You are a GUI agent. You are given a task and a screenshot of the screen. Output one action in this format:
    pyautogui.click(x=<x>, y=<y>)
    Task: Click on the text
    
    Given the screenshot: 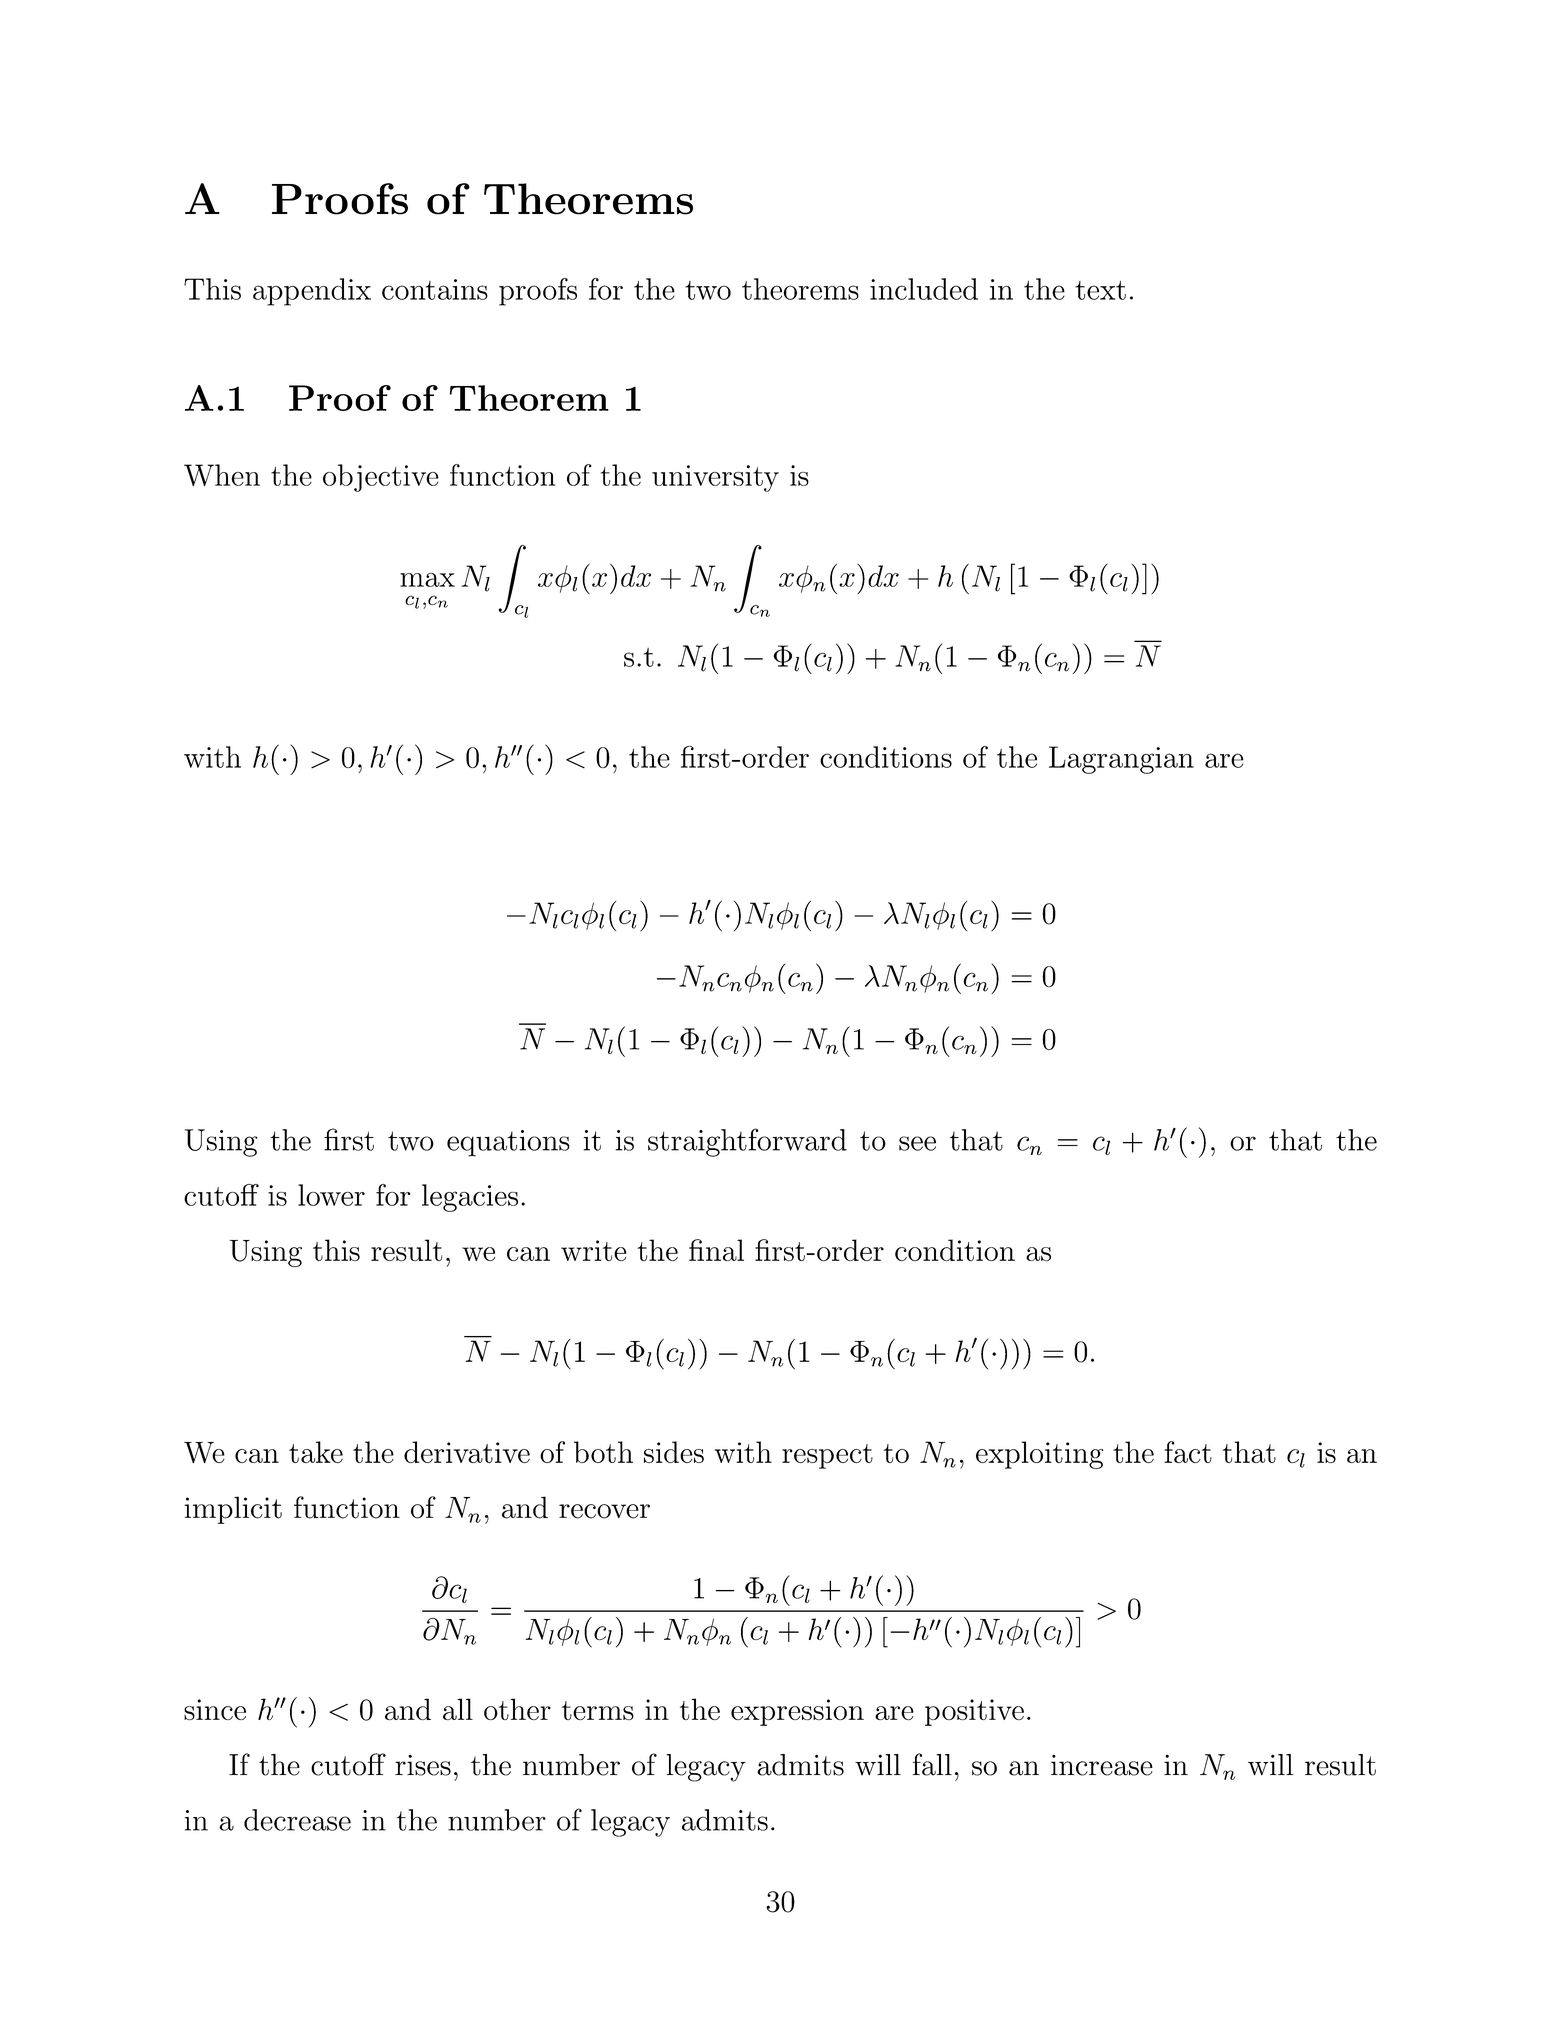 What is the action you would take?
    pyautogui.click(x=1100, y=290)
